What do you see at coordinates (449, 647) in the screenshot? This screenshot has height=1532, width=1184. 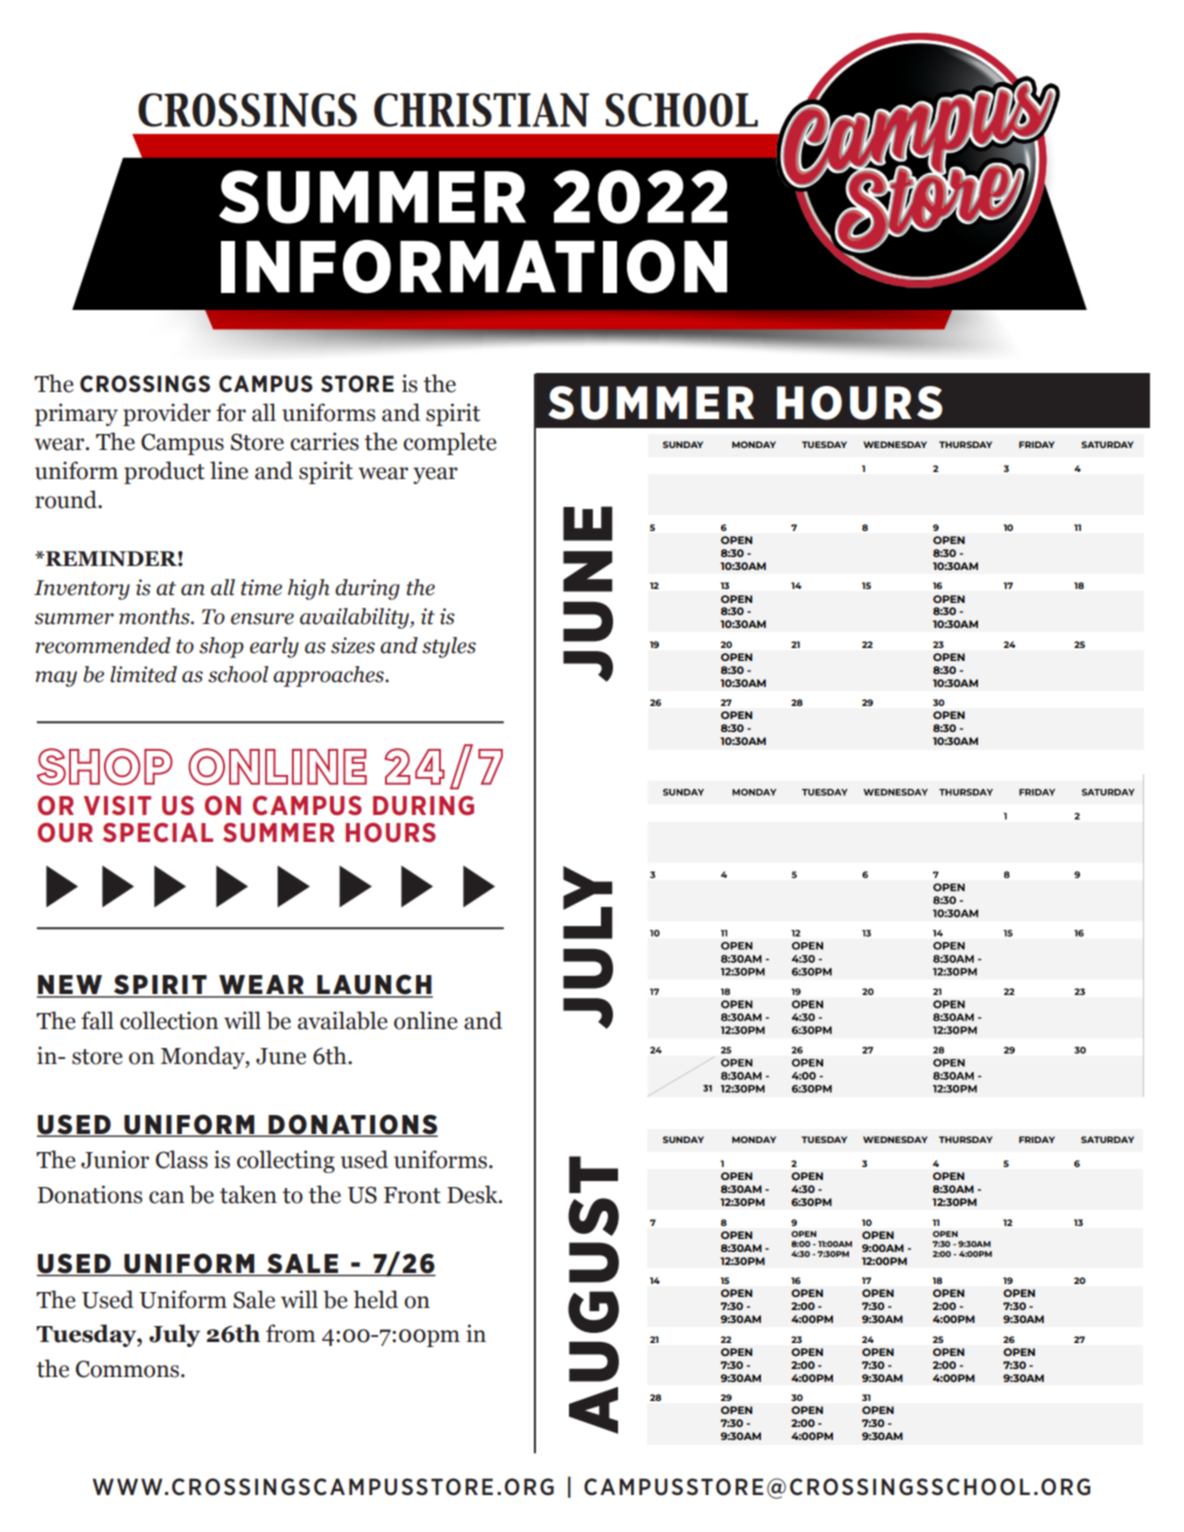 I see `styles` at bounding box center [449, 647].
